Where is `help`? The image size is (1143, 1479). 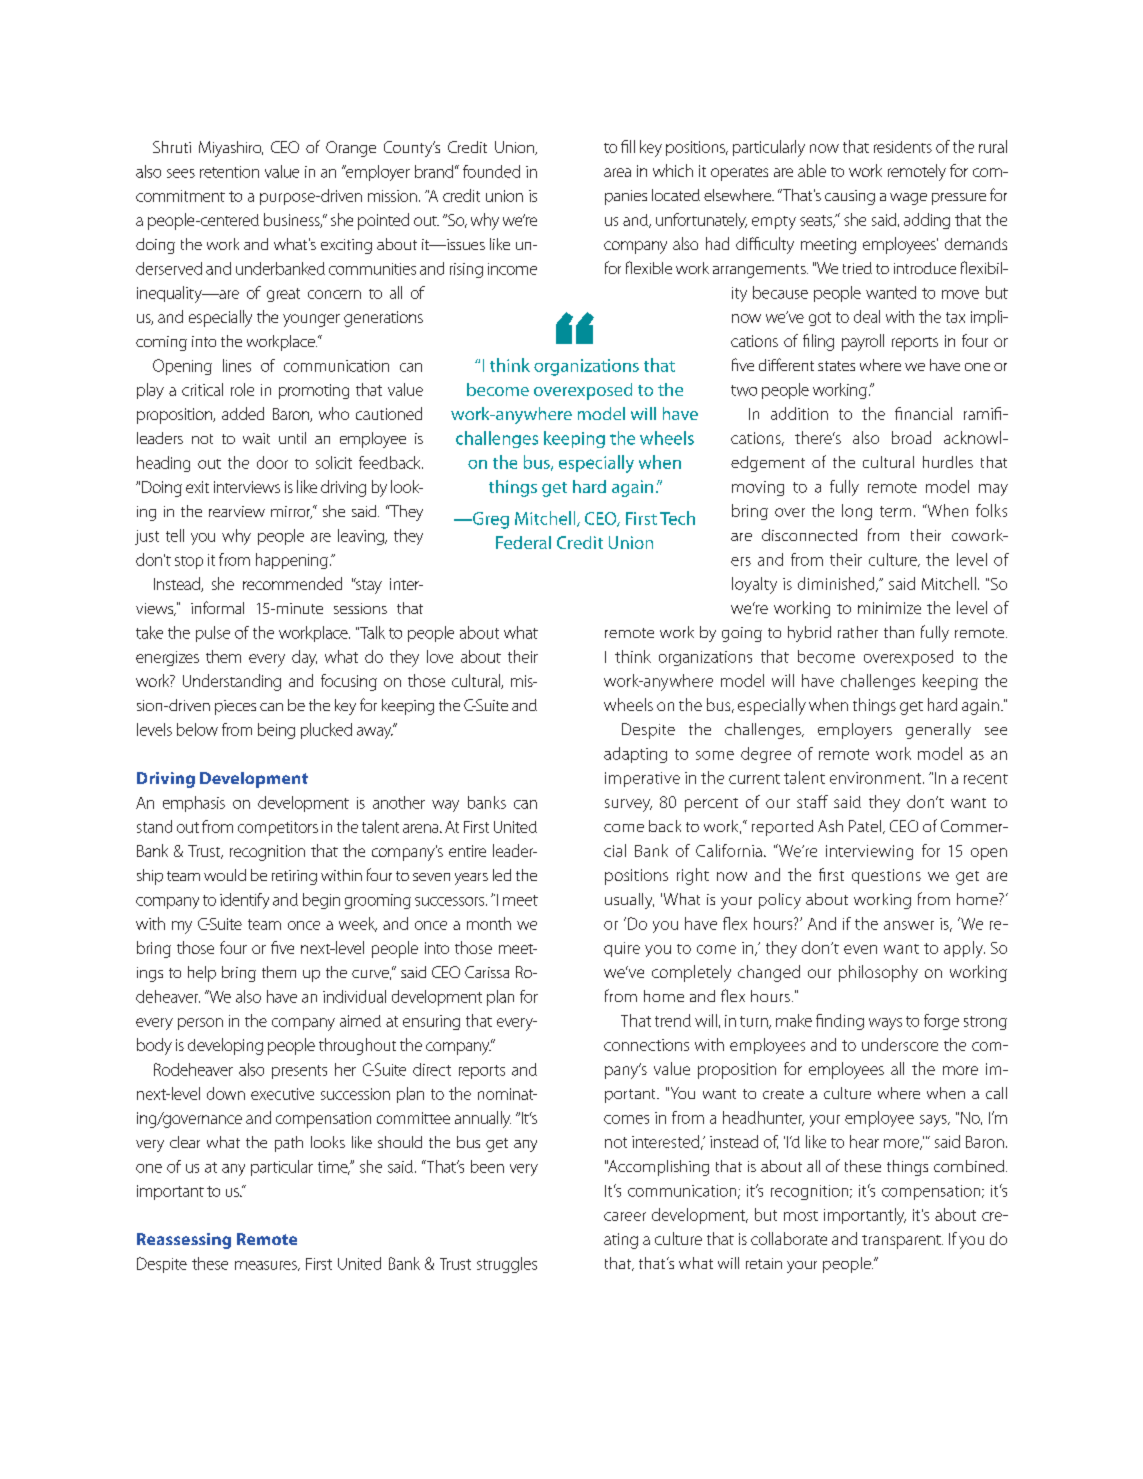 help is located at coordinates (202, 974).
